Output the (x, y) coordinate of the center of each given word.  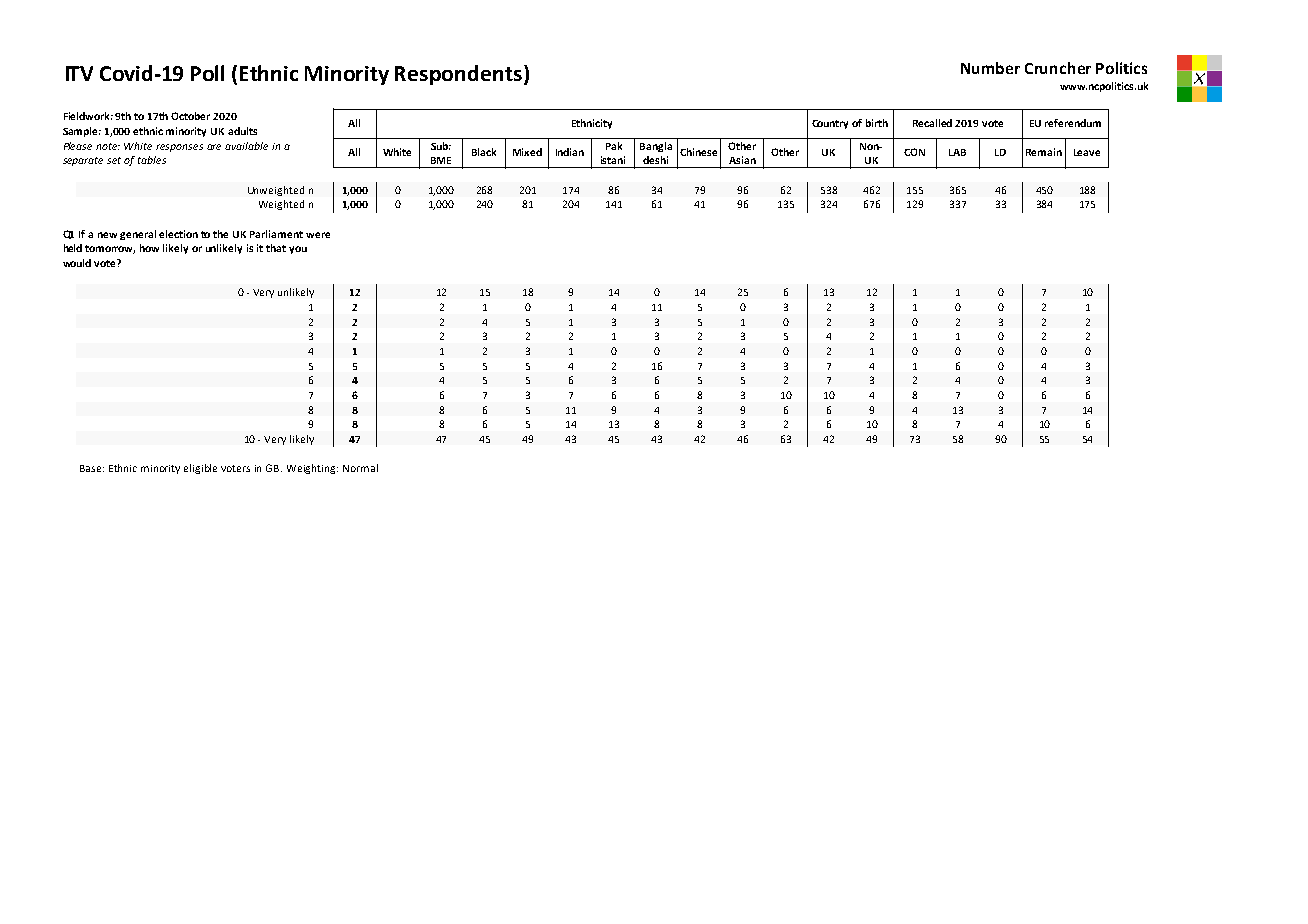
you (298, 250)
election (178, 234)
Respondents (458, 75)
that (276, 248)
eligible (200, 469)
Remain (1044, 152)
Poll (207, 73)
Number (990, 68)
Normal (360, 468)
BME (441, 160)
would (77, 263)
